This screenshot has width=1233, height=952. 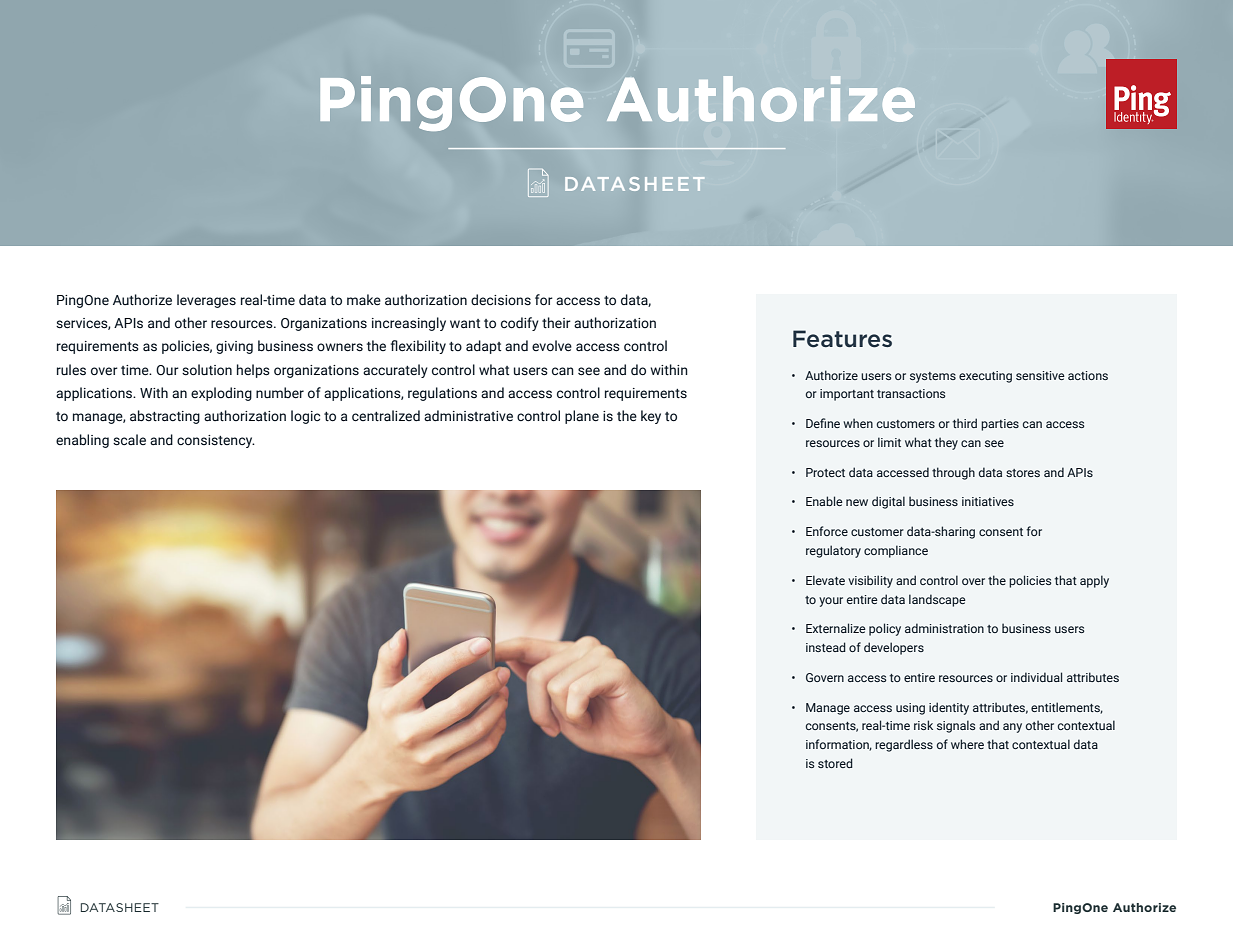 I want to click on consistency, so click(x=216, y=441).
